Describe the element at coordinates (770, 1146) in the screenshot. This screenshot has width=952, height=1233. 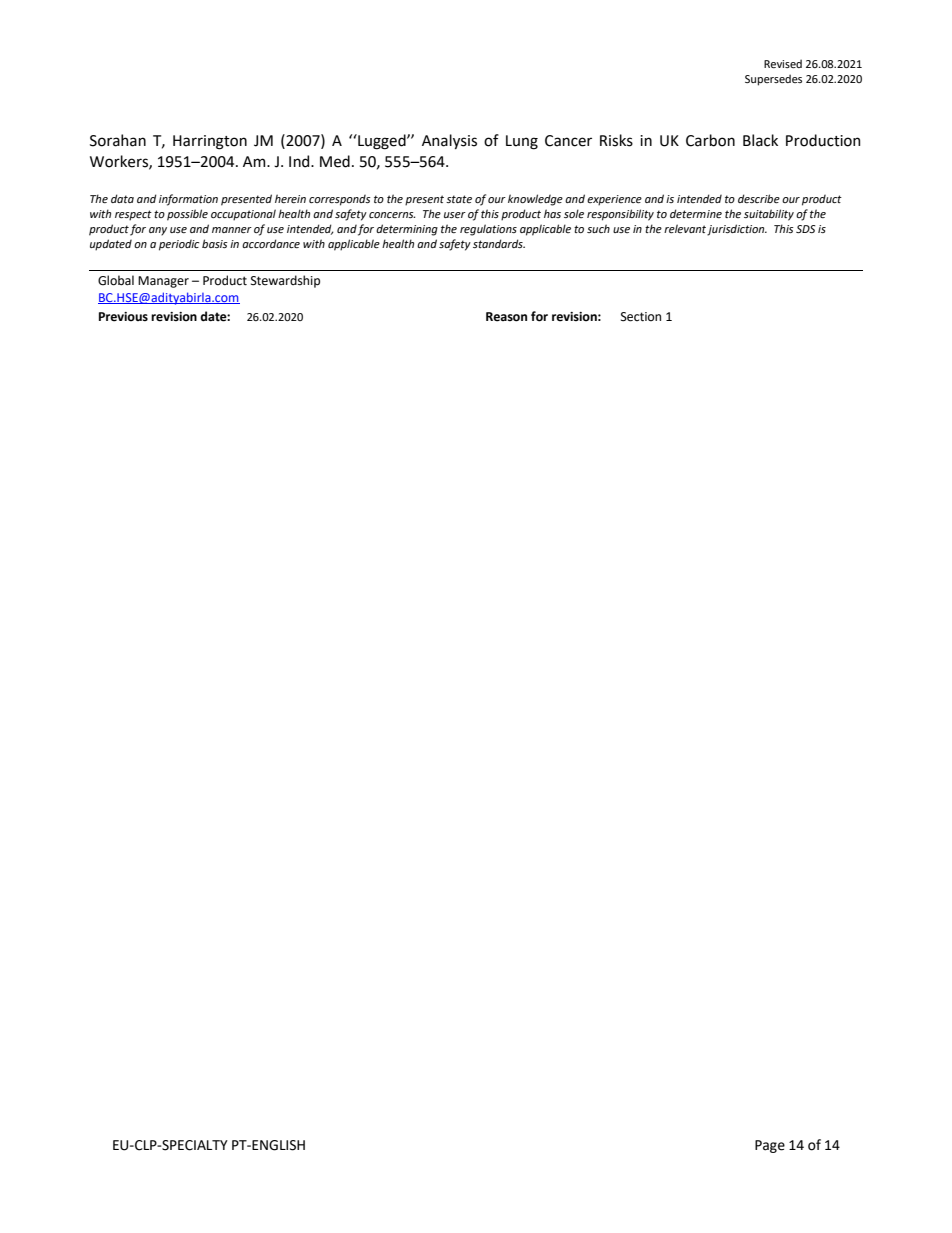
I see `Page` at that location.
